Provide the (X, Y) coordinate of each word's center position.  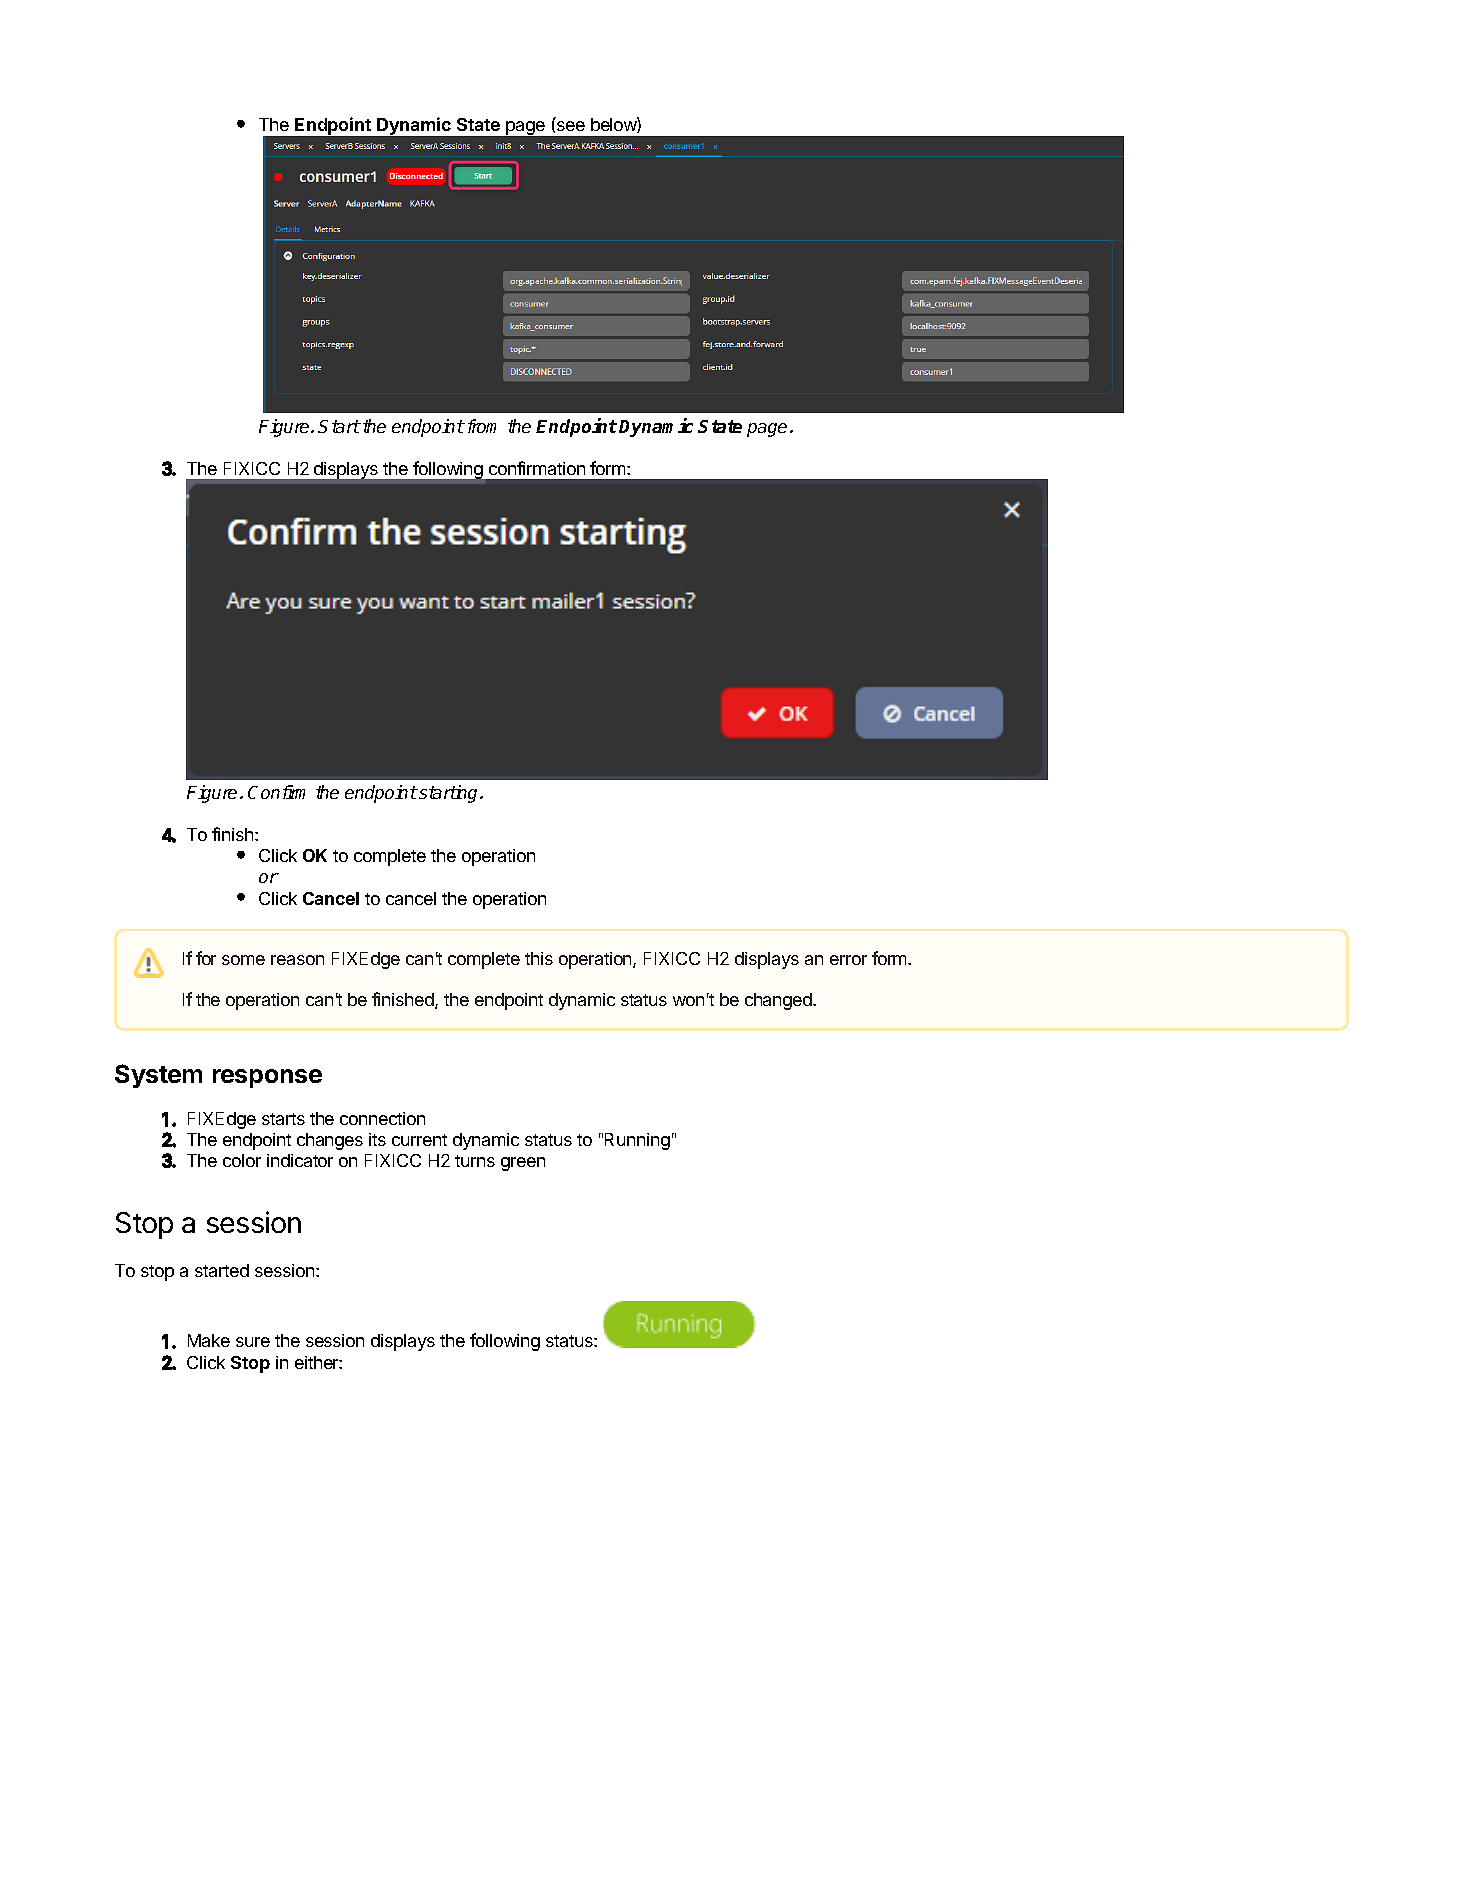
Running (637, 1141)
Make (209, 1340)
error (848, 960)
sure (253, 1342)
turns (475, 1161)
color (242, 1160)
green (523, 1164)
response (267, 1078)
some (243, 960)
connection (382, 1118)
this (539, 958)
